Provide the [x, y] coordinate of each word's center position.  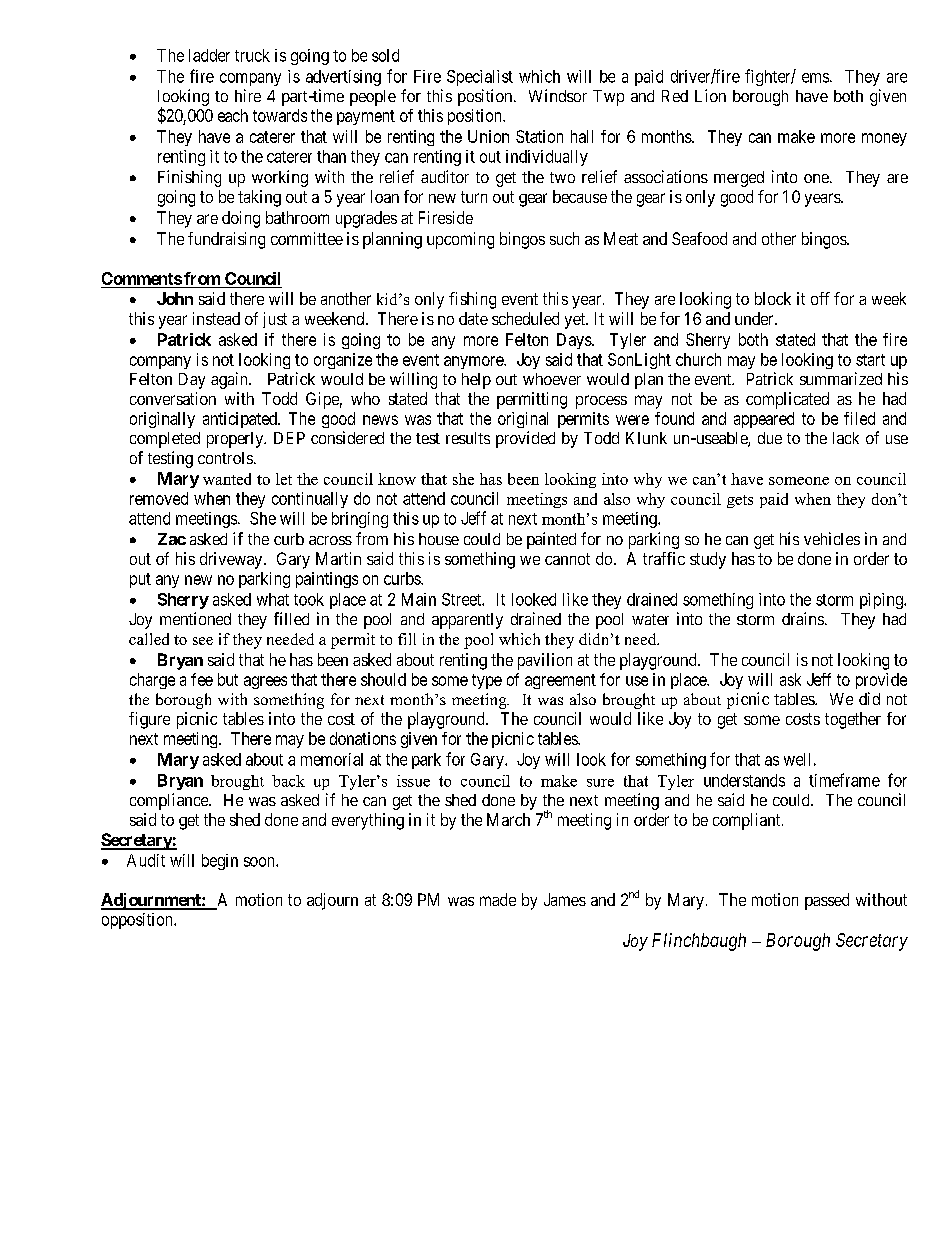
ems [815, 78]
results [468, 438]
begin [220, 862]
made [498, 899]
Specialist [480, 78]
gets [740, 501]
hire [248, 95]
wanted [227, 479]
